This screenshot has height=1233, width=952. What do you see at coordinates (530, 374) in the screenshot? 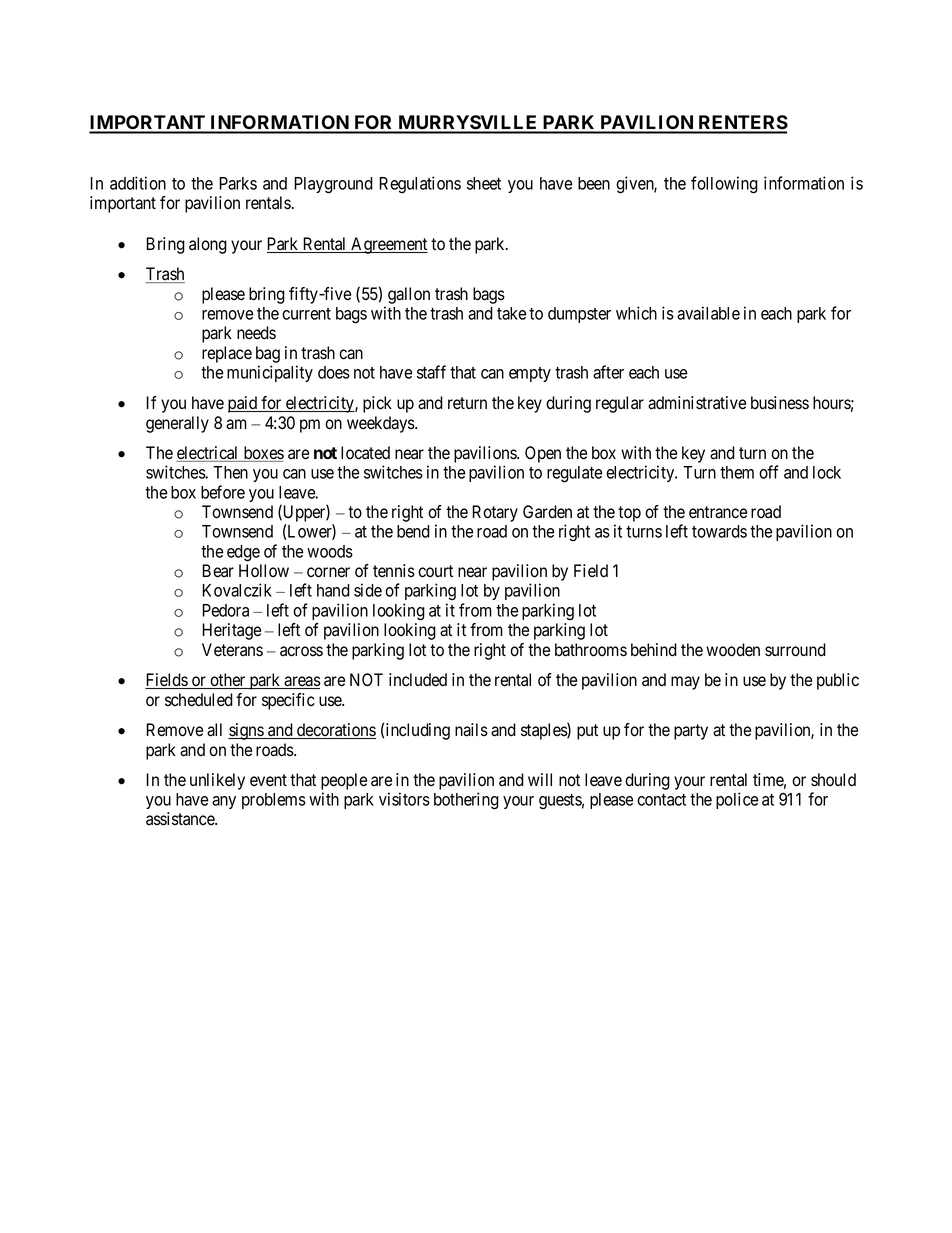
I see `empty` at bounding box center [530, 374].
